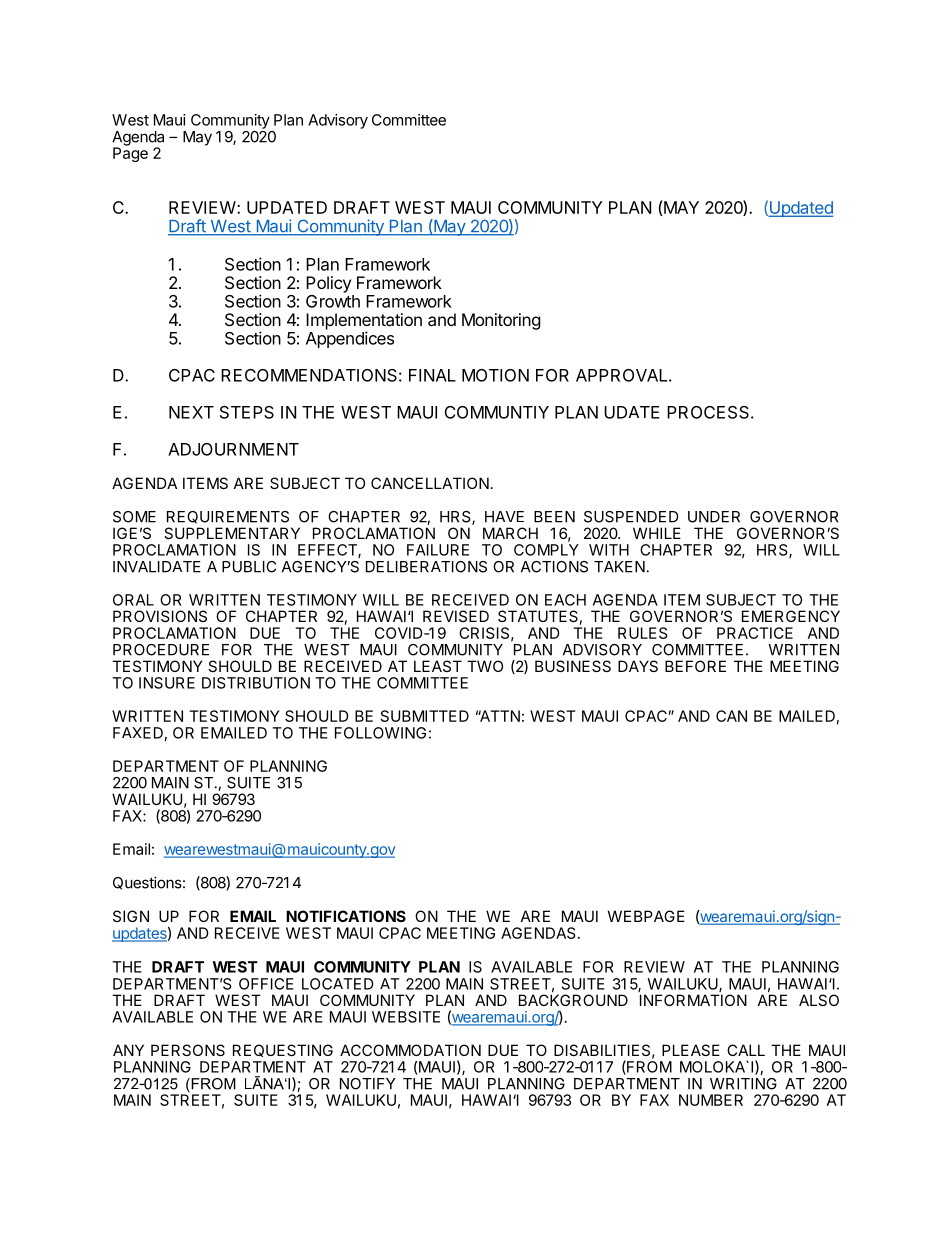 The height and width of the image is (1233, 952). I want to click on Monitoring, so click(501, 321).
